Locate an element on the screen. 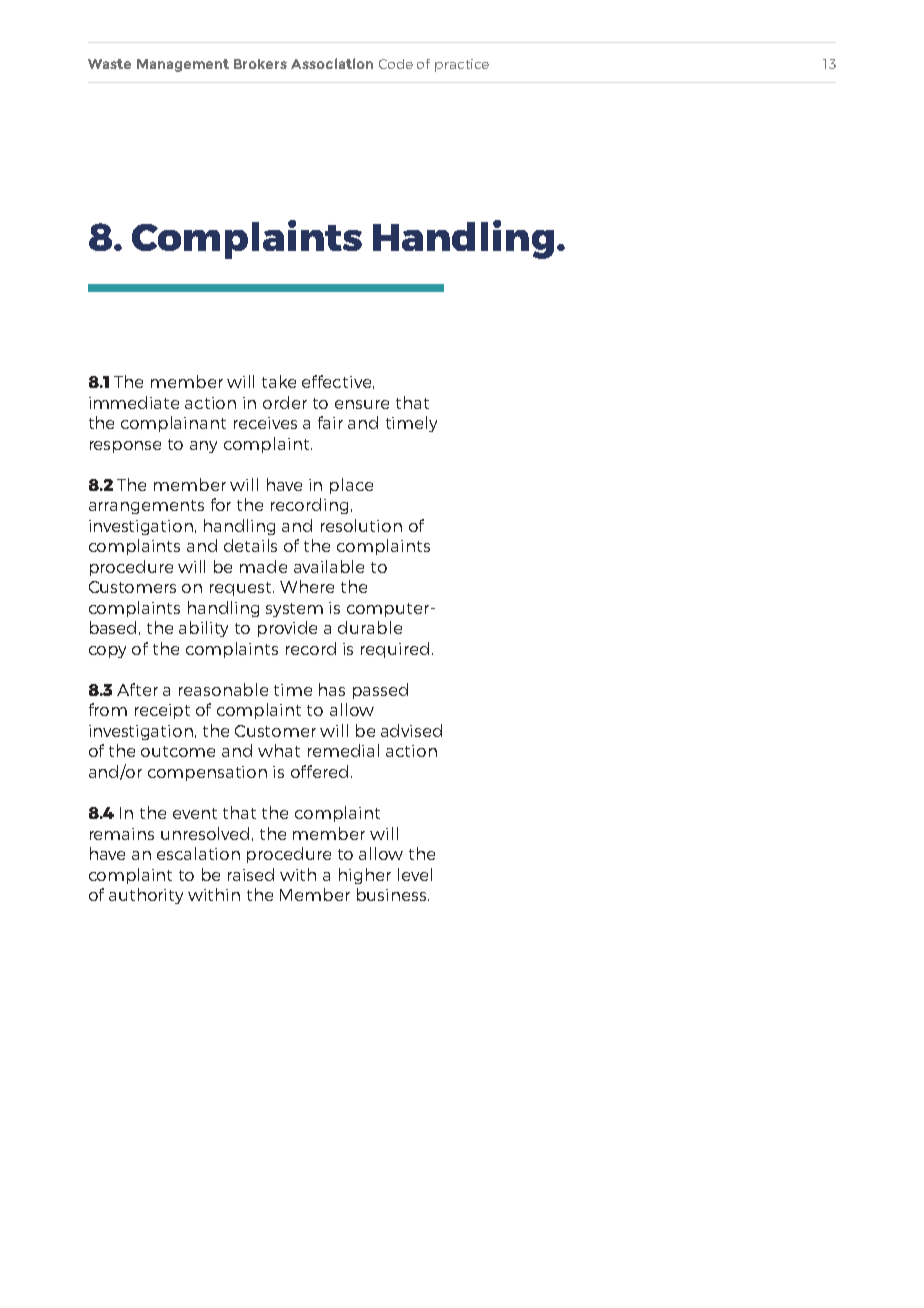  Management is located at coordinates (183, 65).
